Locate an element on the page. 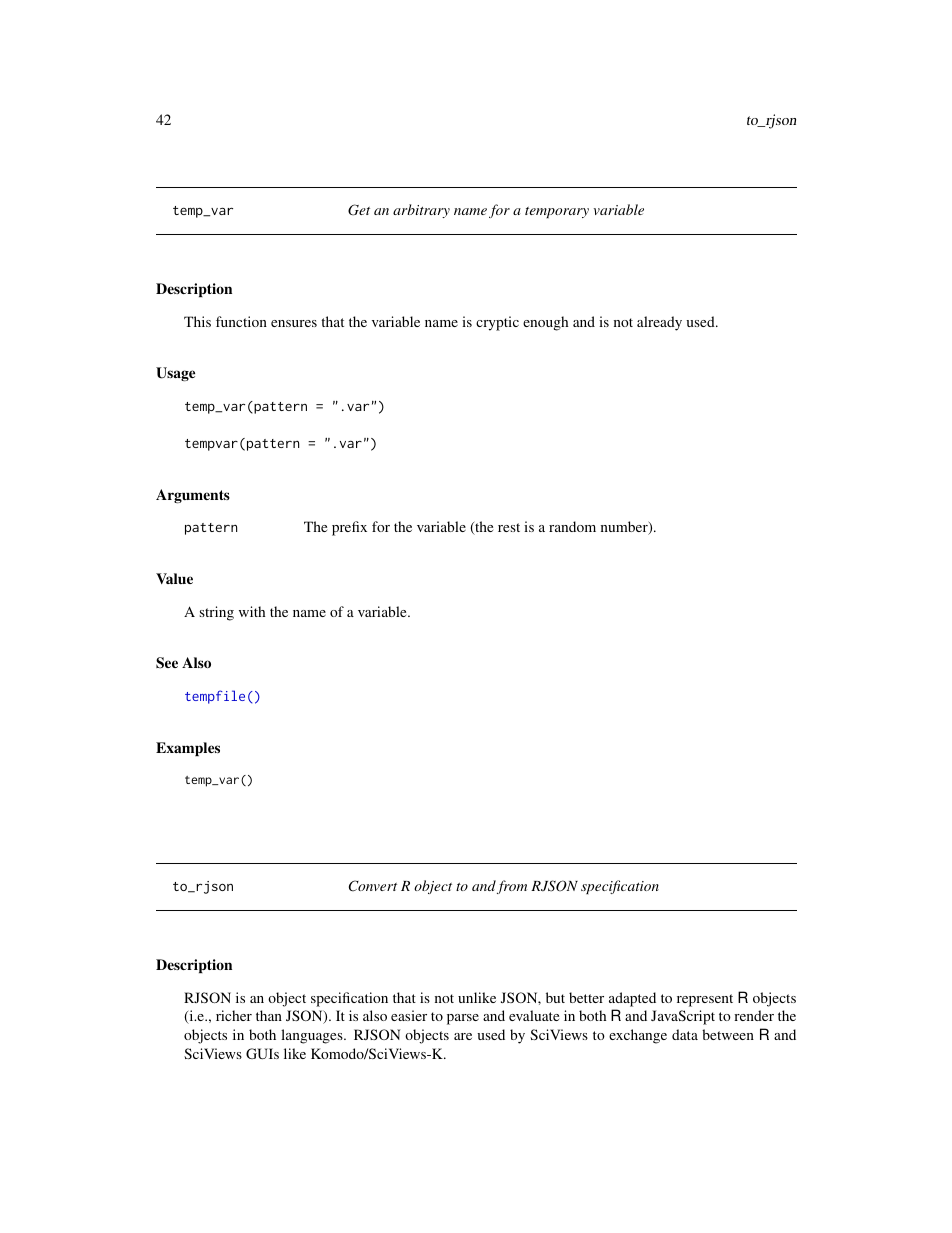 The width and height of the page is (952, 1233). richer is located at coordinates (234, 1015).
